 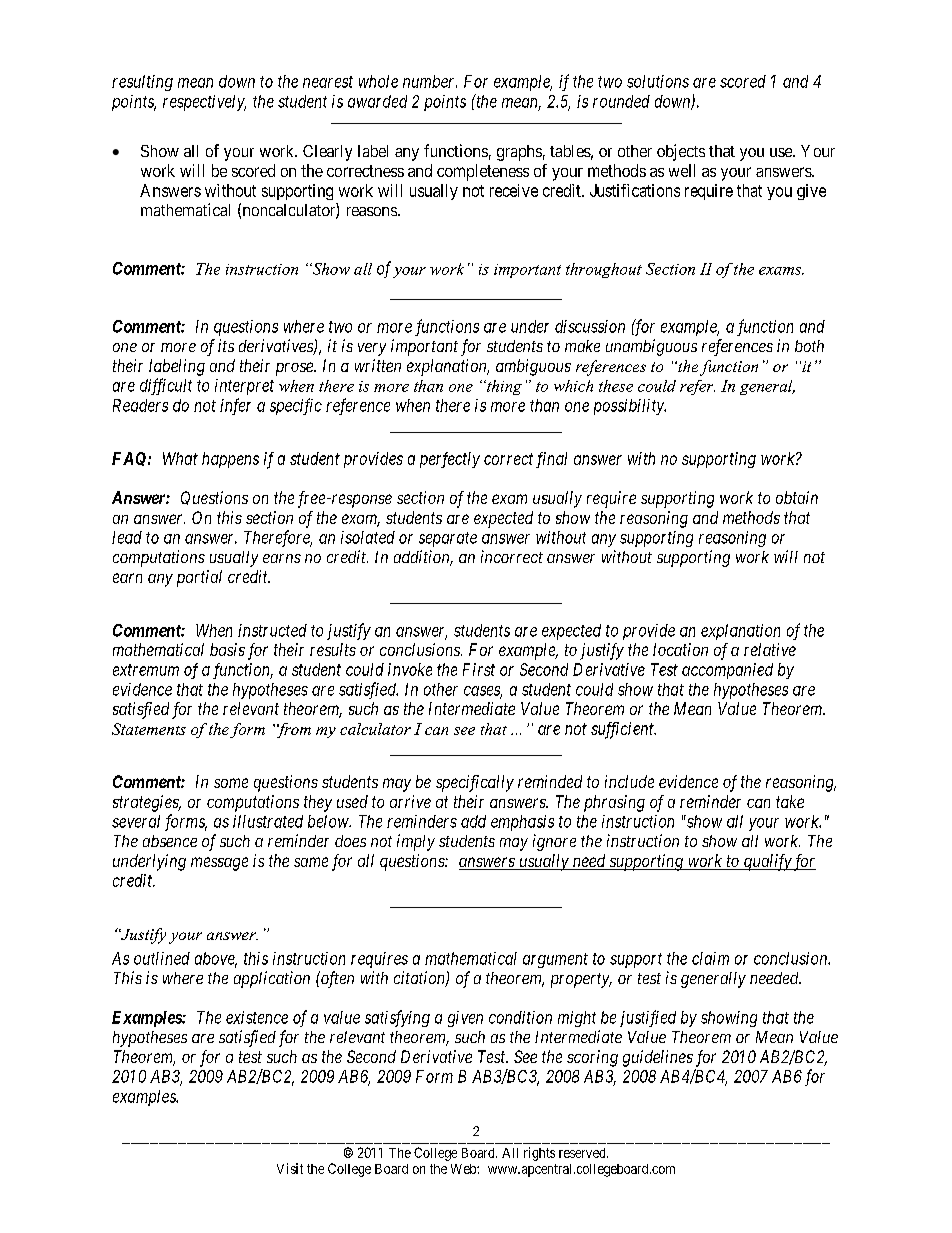 I want to click on First, so click(x=479, y=669).
